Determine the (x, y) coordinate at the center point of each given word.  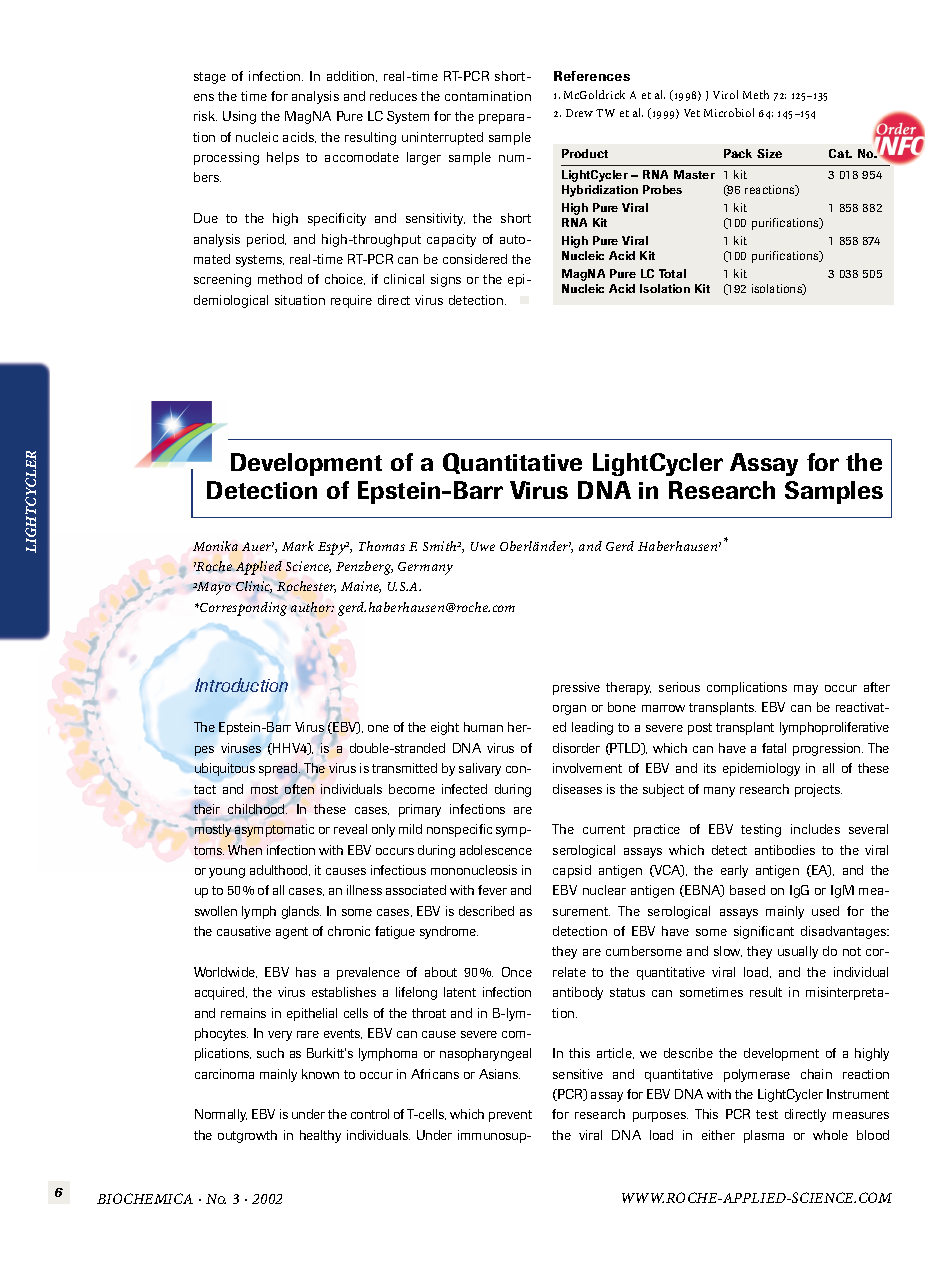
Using (239, 117)
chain (816, 1074)
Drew (579, 113)
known (320, 1074)
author (312, 607)
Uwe (483, 546)
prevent (510, 1116)
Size (769, 153)
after (877, 687)
